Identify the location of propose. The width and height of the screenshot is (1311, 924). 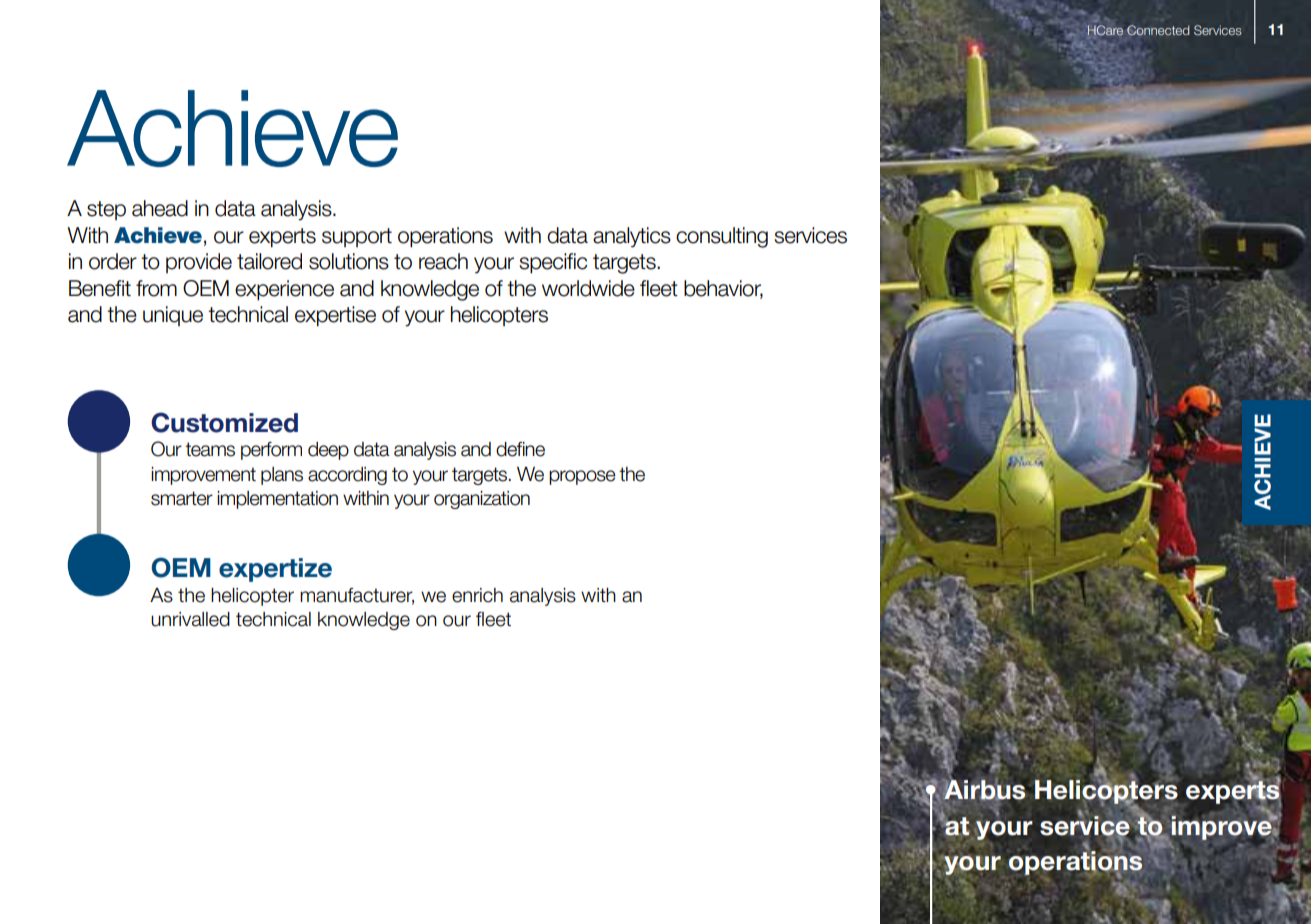
(582, 477).
